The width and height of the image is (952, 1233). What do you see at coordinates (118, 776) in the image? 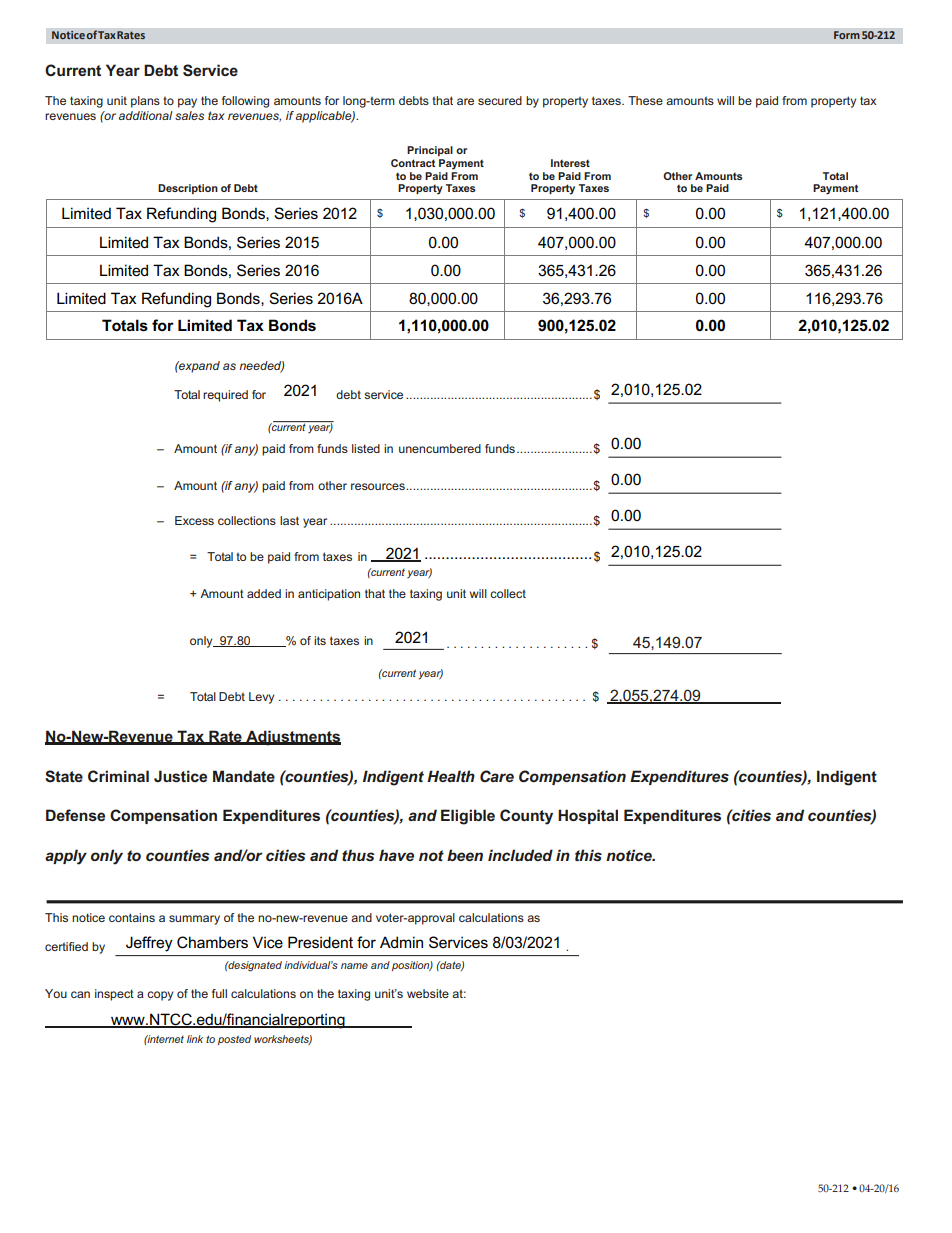
I see `Criminal` at bounding box center [118, 776].
